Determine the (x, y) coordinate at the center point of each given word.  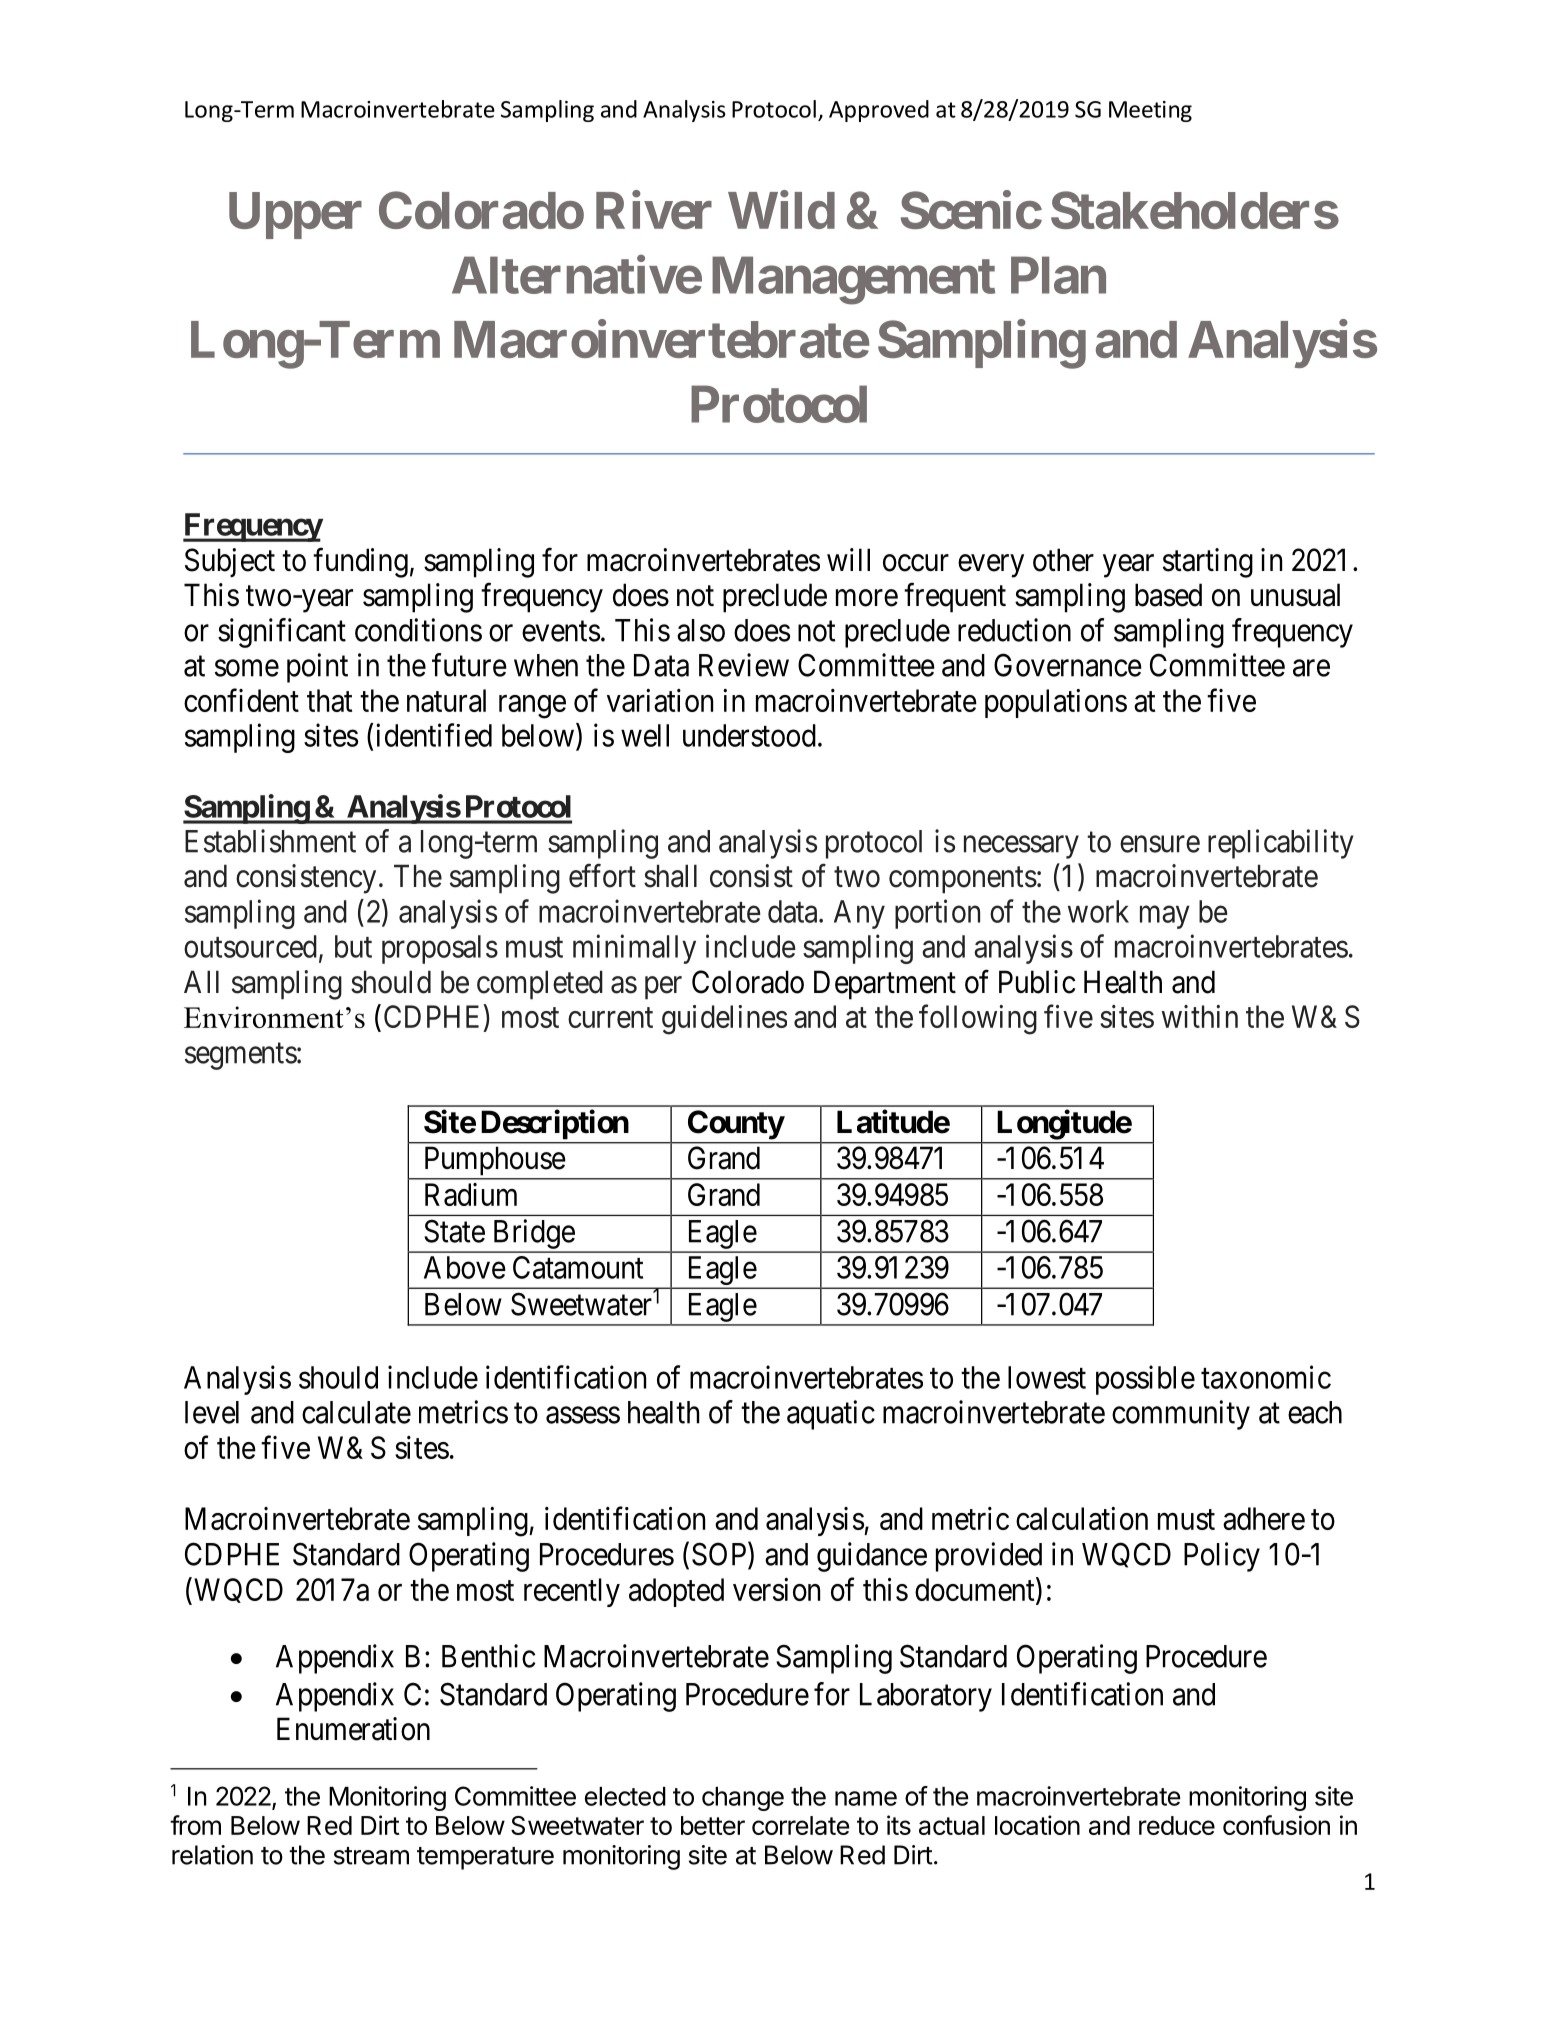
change (743, 1799)
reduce (1177, 1825)
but (353, 946)
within (1200, 1016)
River (654, 210)
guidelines (724, 1020)
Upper (295, 215)
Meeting (1150, 111)
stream (371, 1856)
